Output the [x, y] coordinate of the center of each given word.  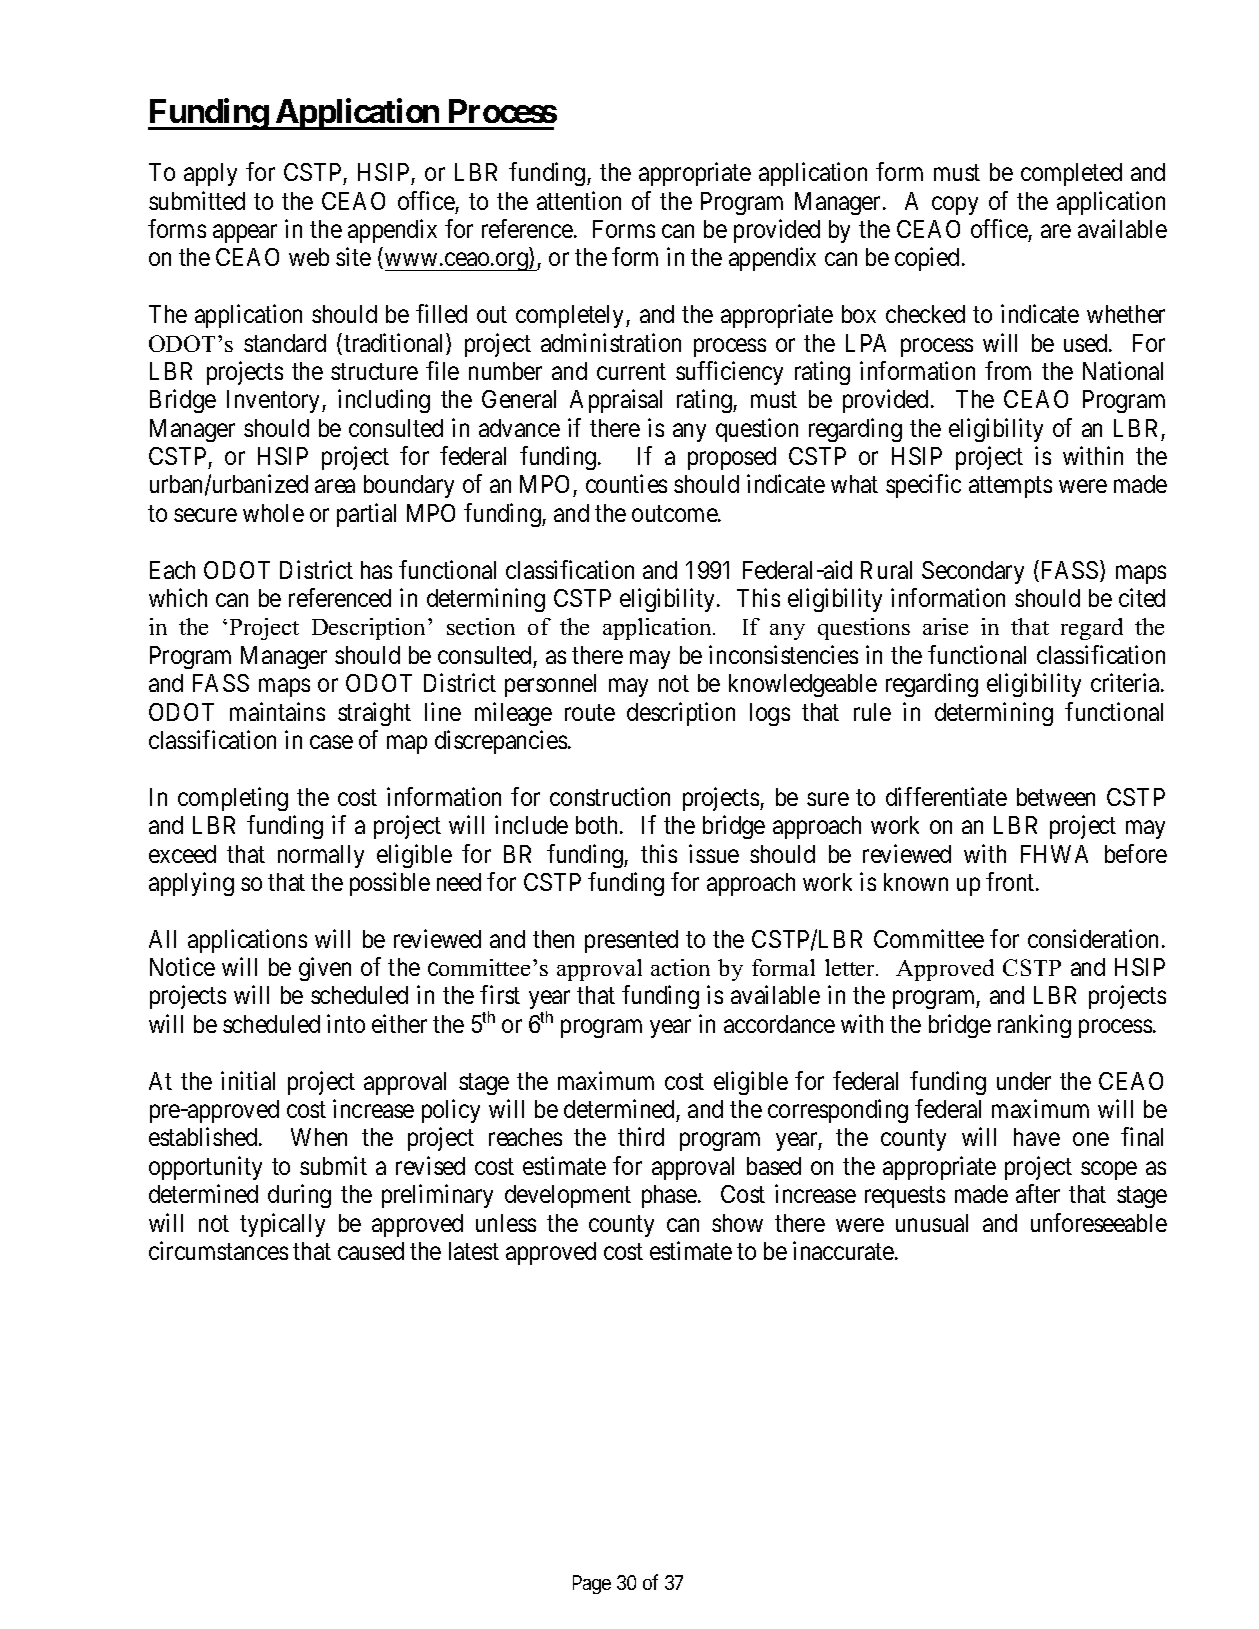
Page [592, 1584]
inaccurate [844, 1250]
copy [955, 205]
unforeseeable [1099, 1222]
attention [579, 200]
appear [245, 234]
